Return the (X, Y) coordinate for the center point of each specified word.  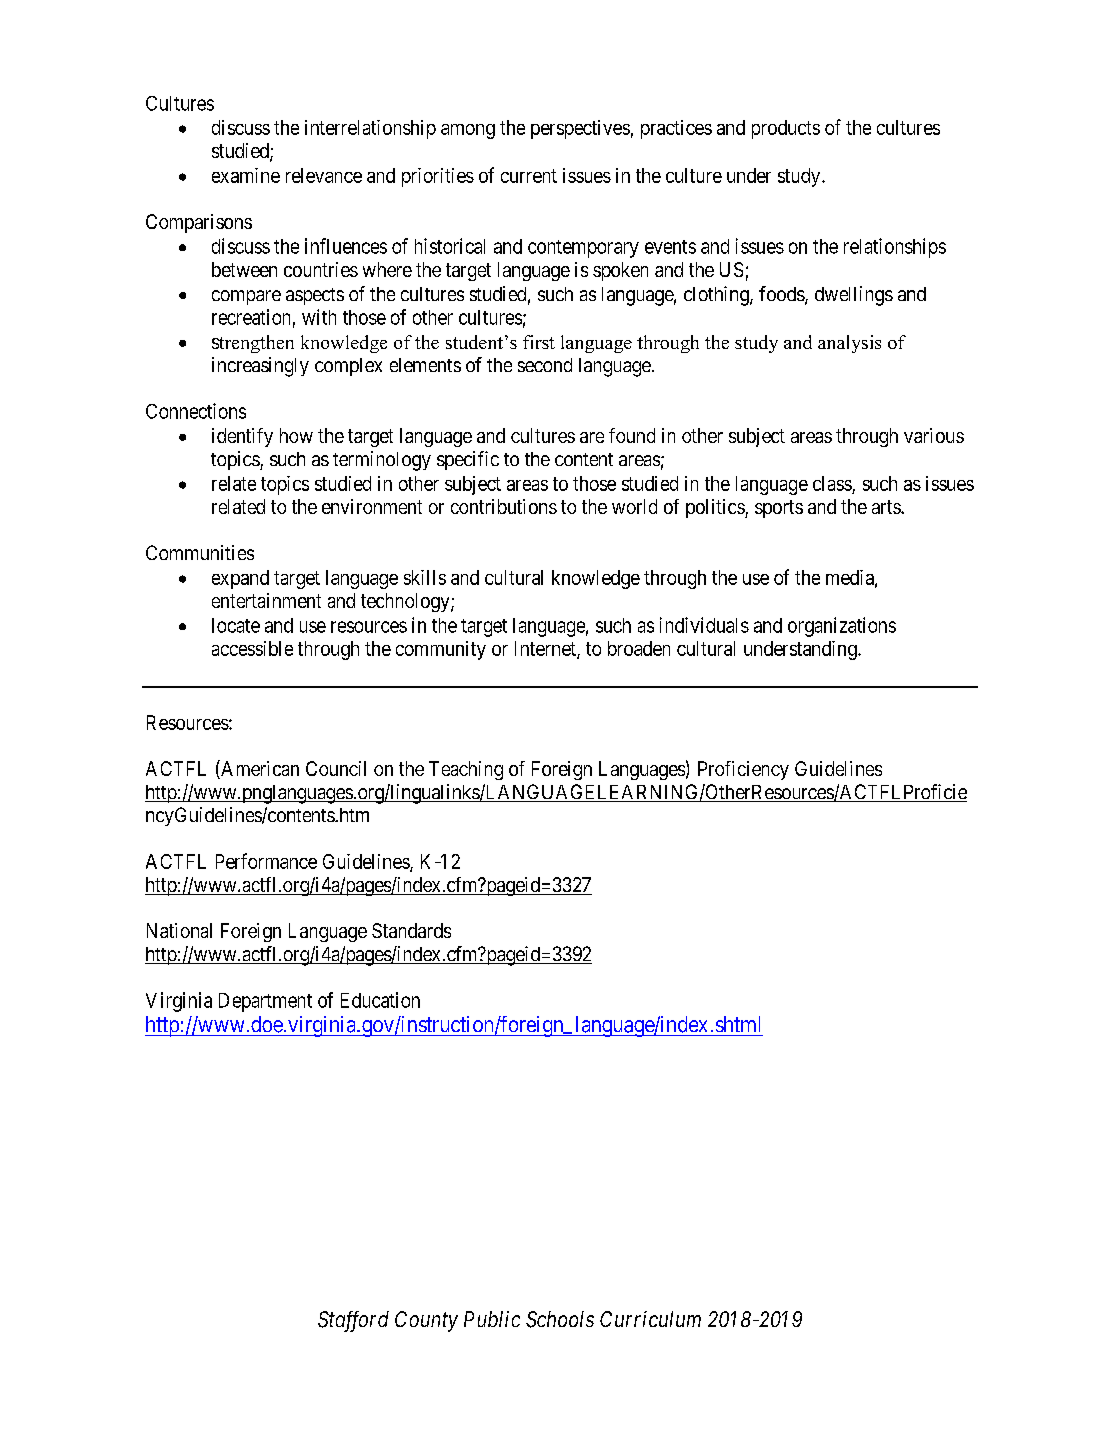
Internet (546, 650)
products (786, 129)
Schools (560, 1319)
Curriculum (650, 1319)
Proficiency (743, 770)
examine (246, 175)
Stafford (353, 1321)
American (259, 769)
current (529, 176)
